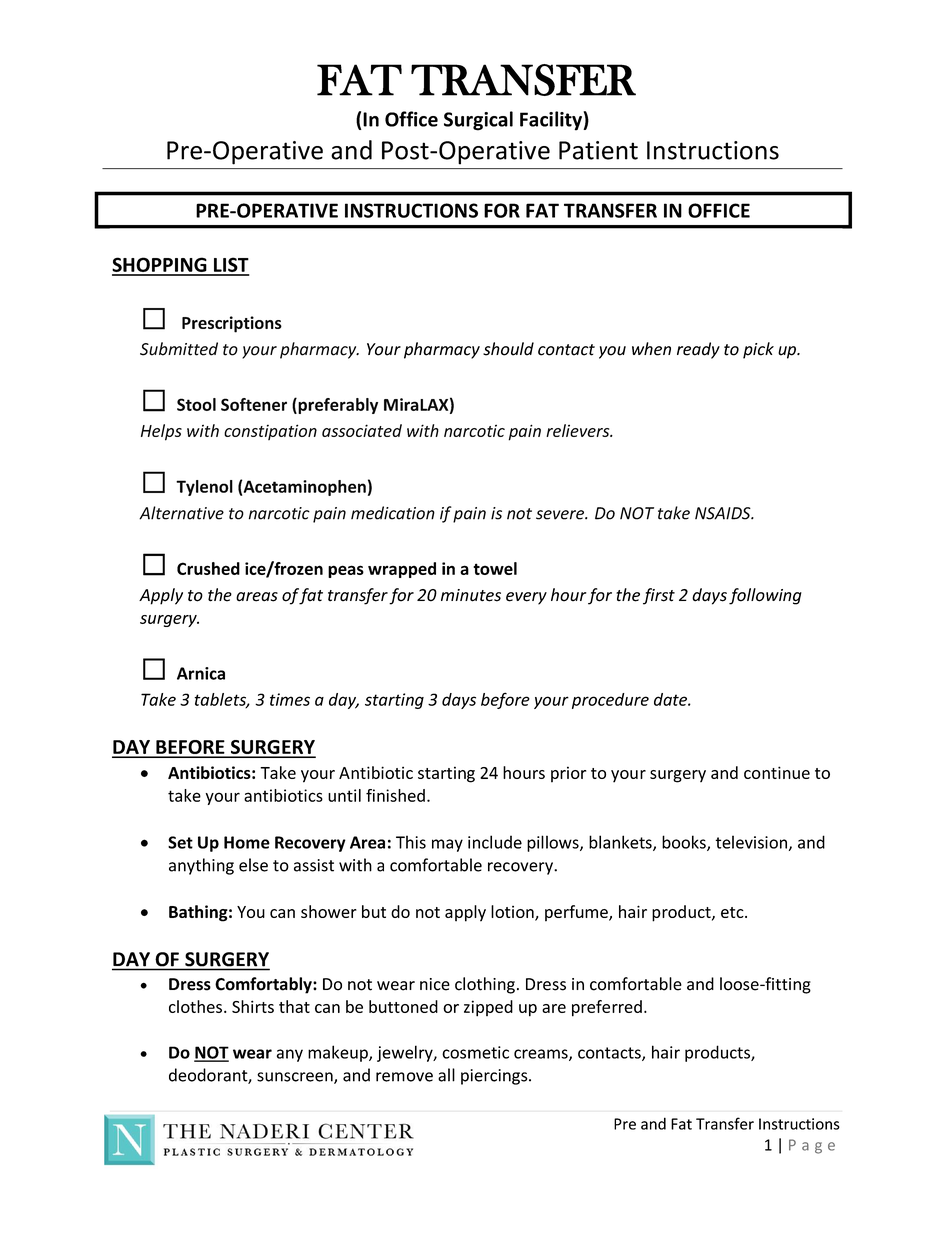 This page has height=1233, width=952. What do you see at coordinates (471, 595) in the page?
I see `minutes` at bounding box center [471, 595].
